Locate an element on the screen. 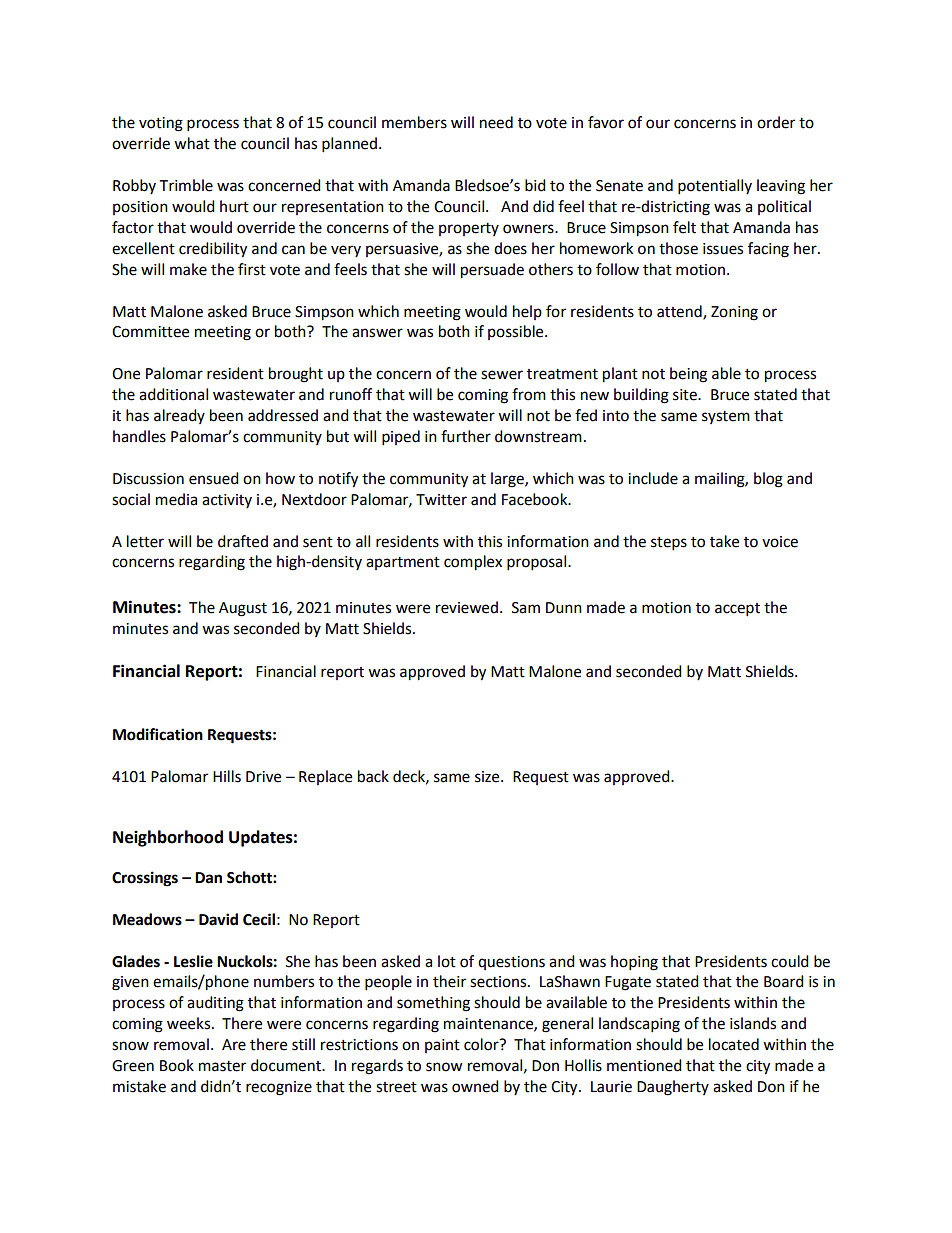 The width and height of the screenshot is (952, 1233). accept is located at coordinates (737, 610).
